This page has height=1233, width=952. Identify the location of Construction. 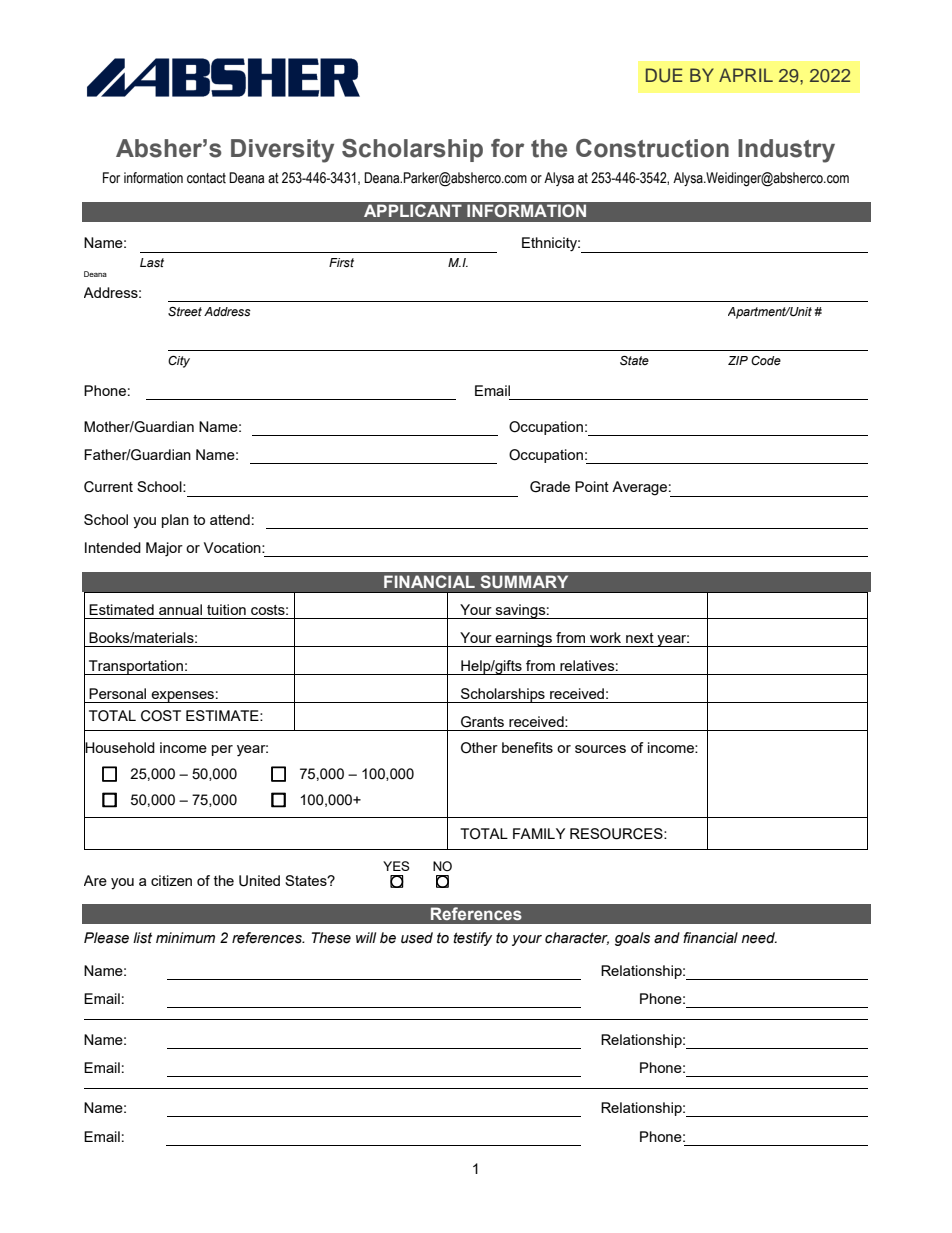
(652, 148).
